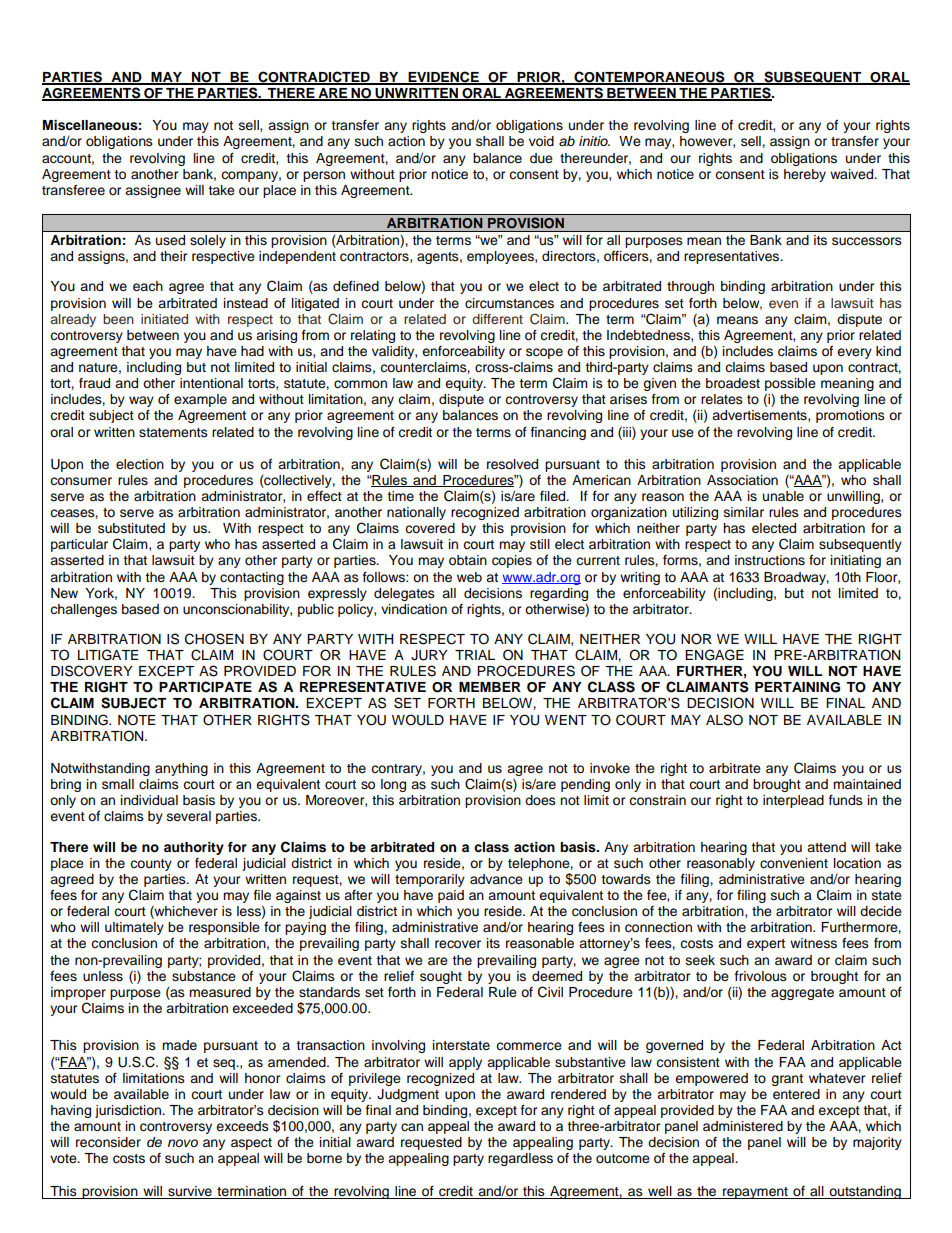 The height and width of the screenshot is (1233, 952). Describe the element at coordinates (755, 1193) in the screenshot. I see `repayment` at that location.
